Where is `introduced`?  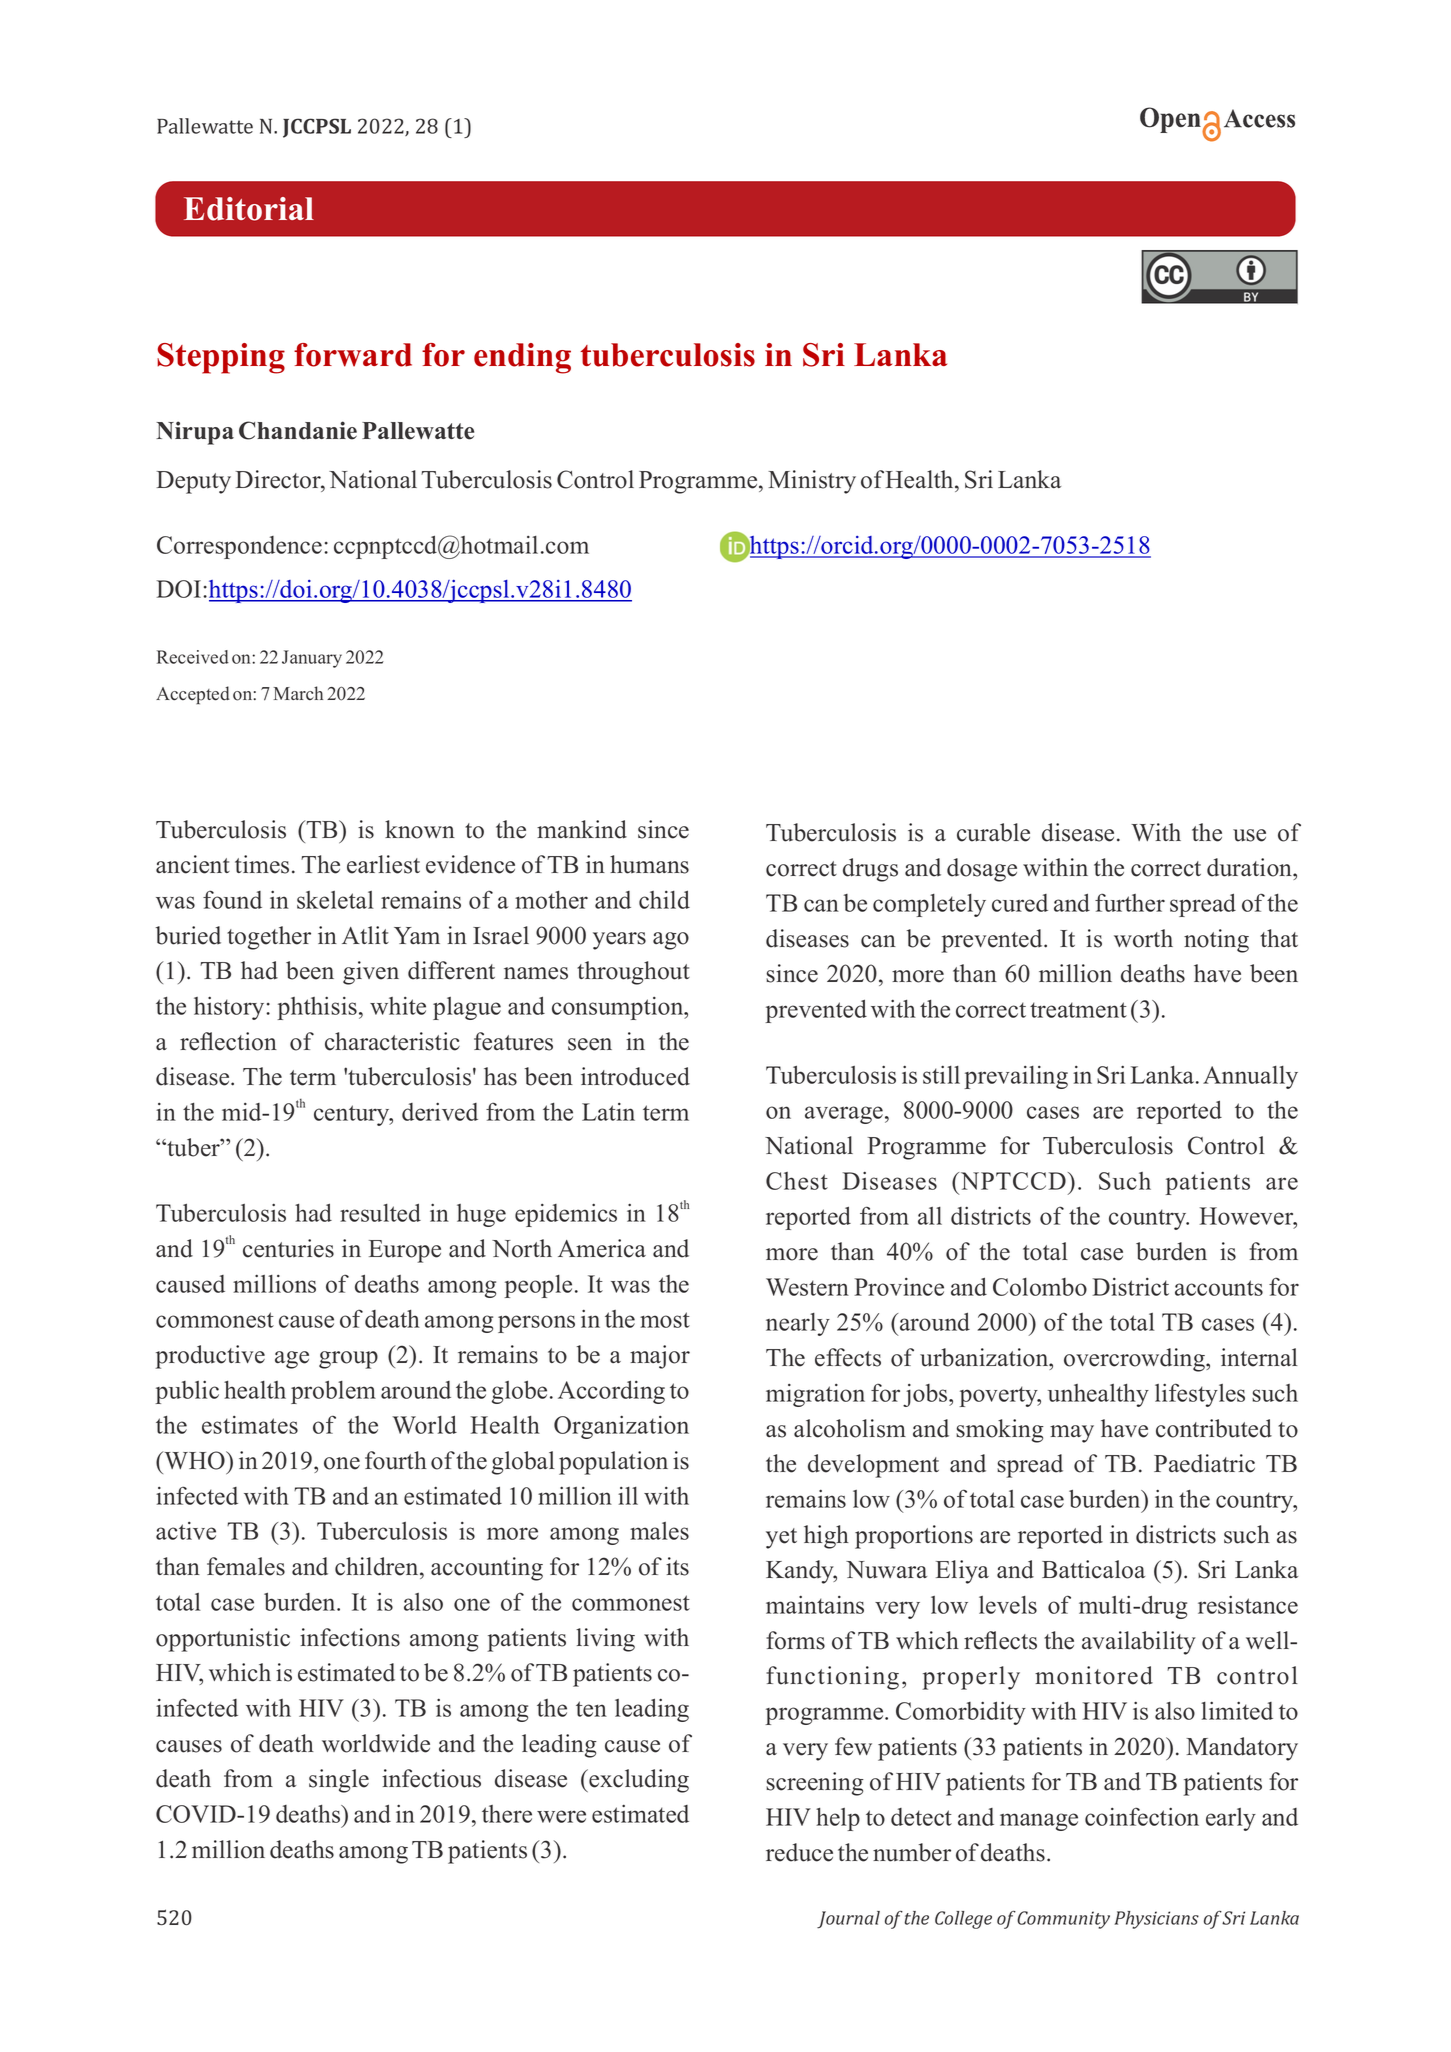
introduced is located at coordinates (635, 1076).
